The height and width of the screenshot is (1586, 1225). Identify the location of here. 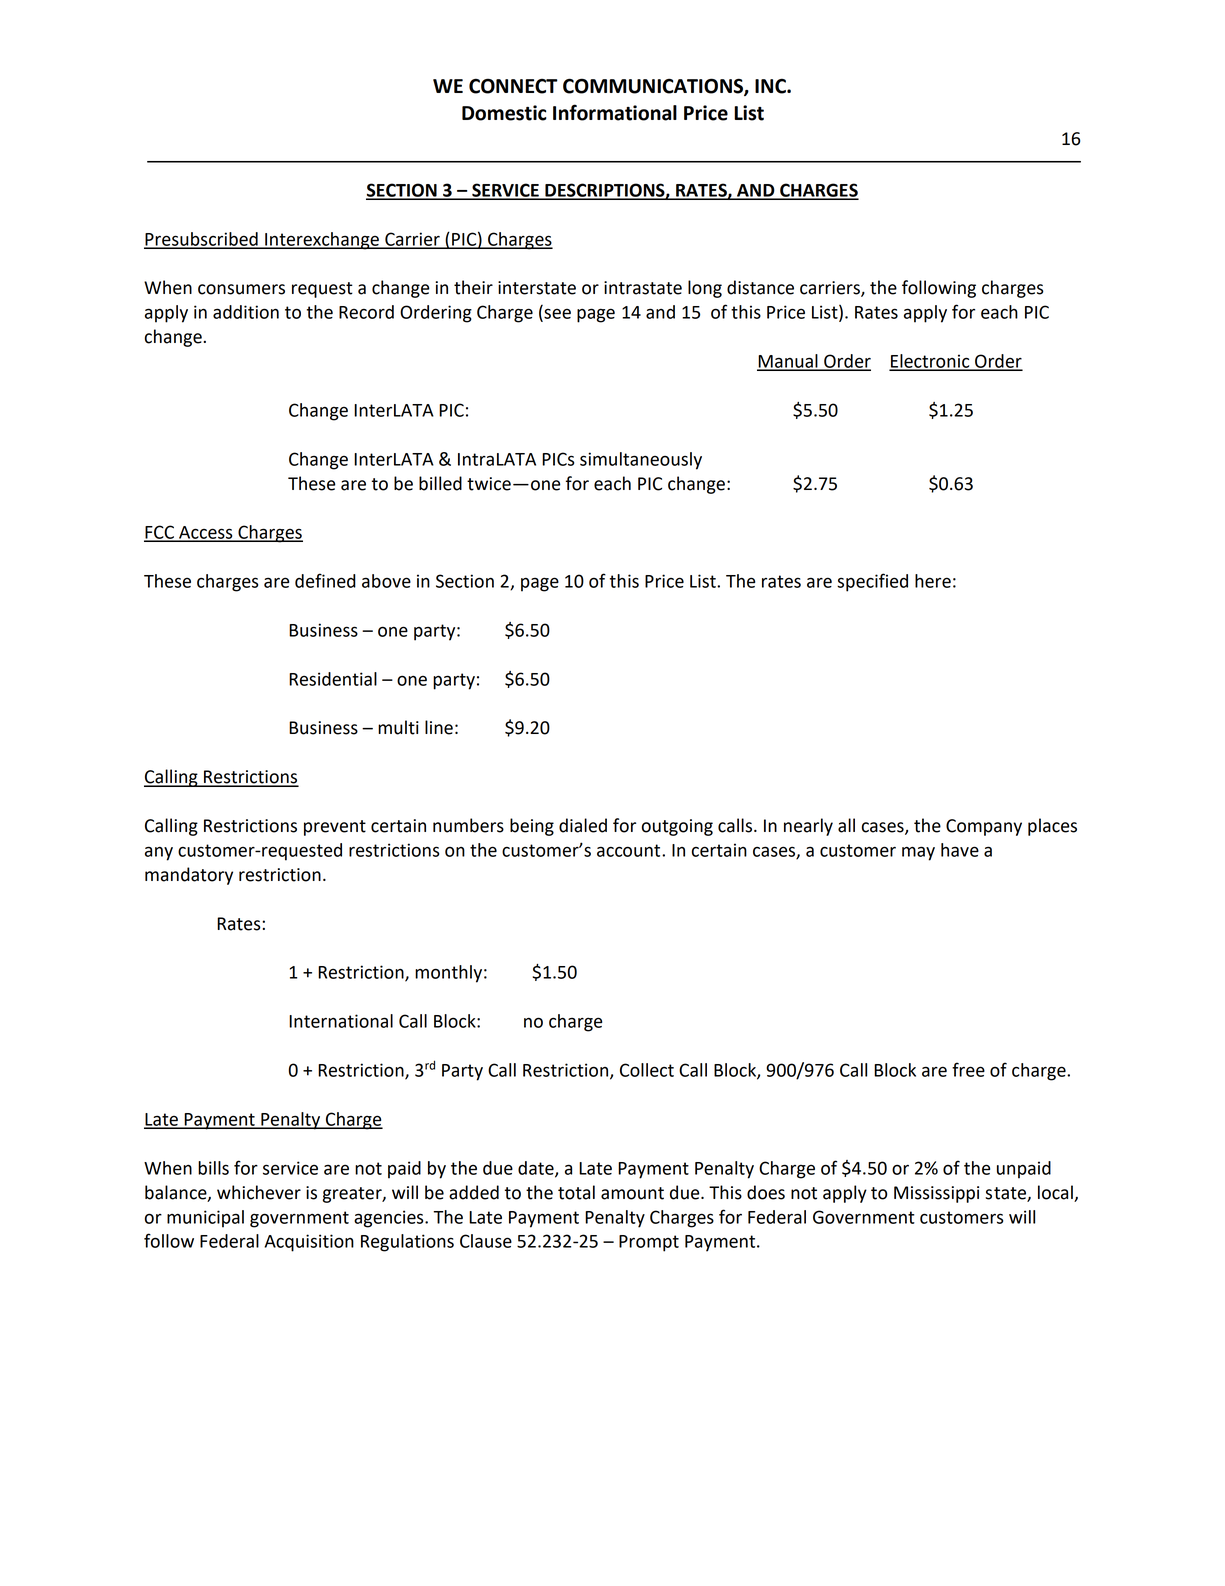
(933, 581).
